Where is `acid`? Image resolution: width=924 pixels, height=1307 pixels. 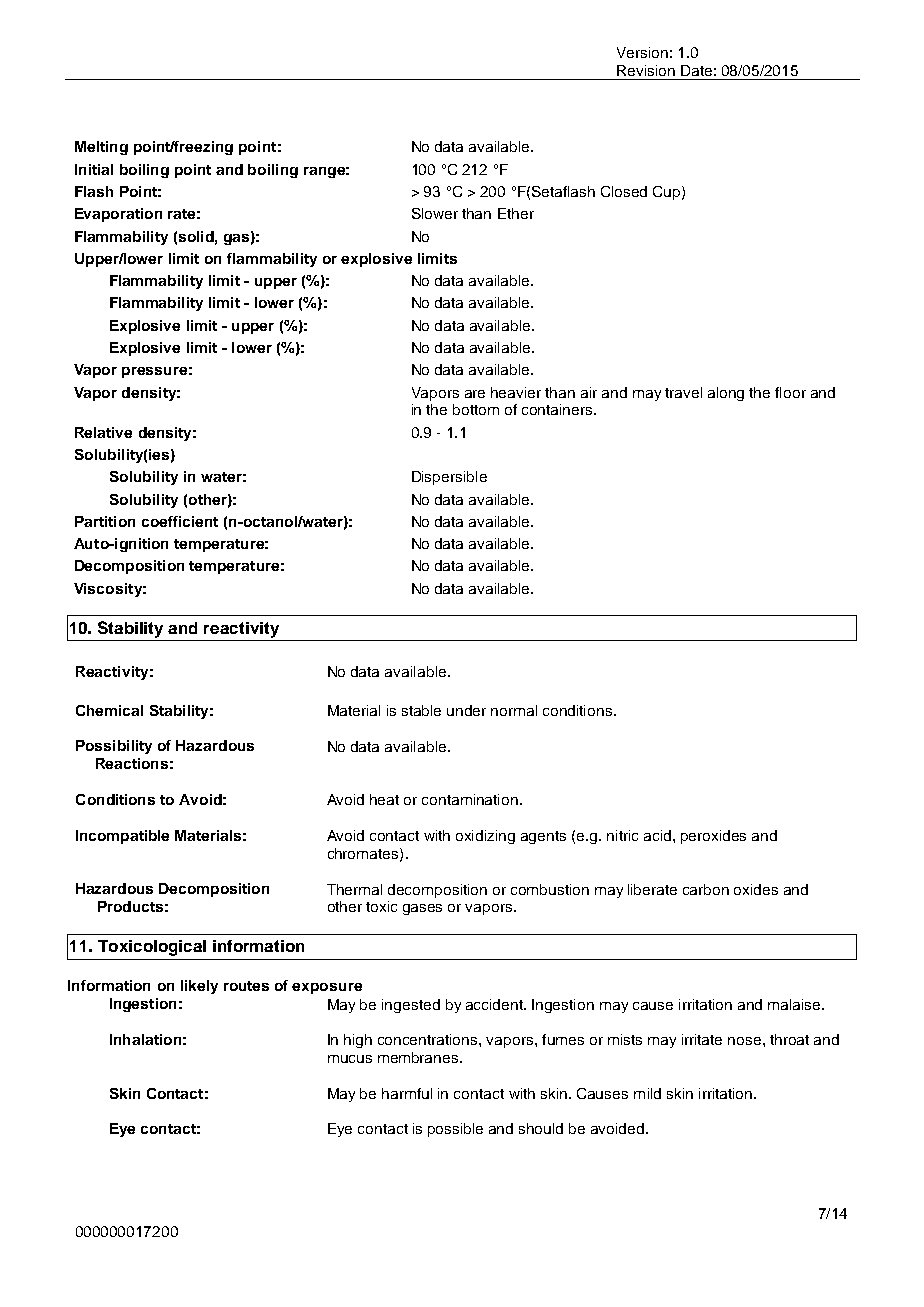
acid is located at coordinates (659, 835).
